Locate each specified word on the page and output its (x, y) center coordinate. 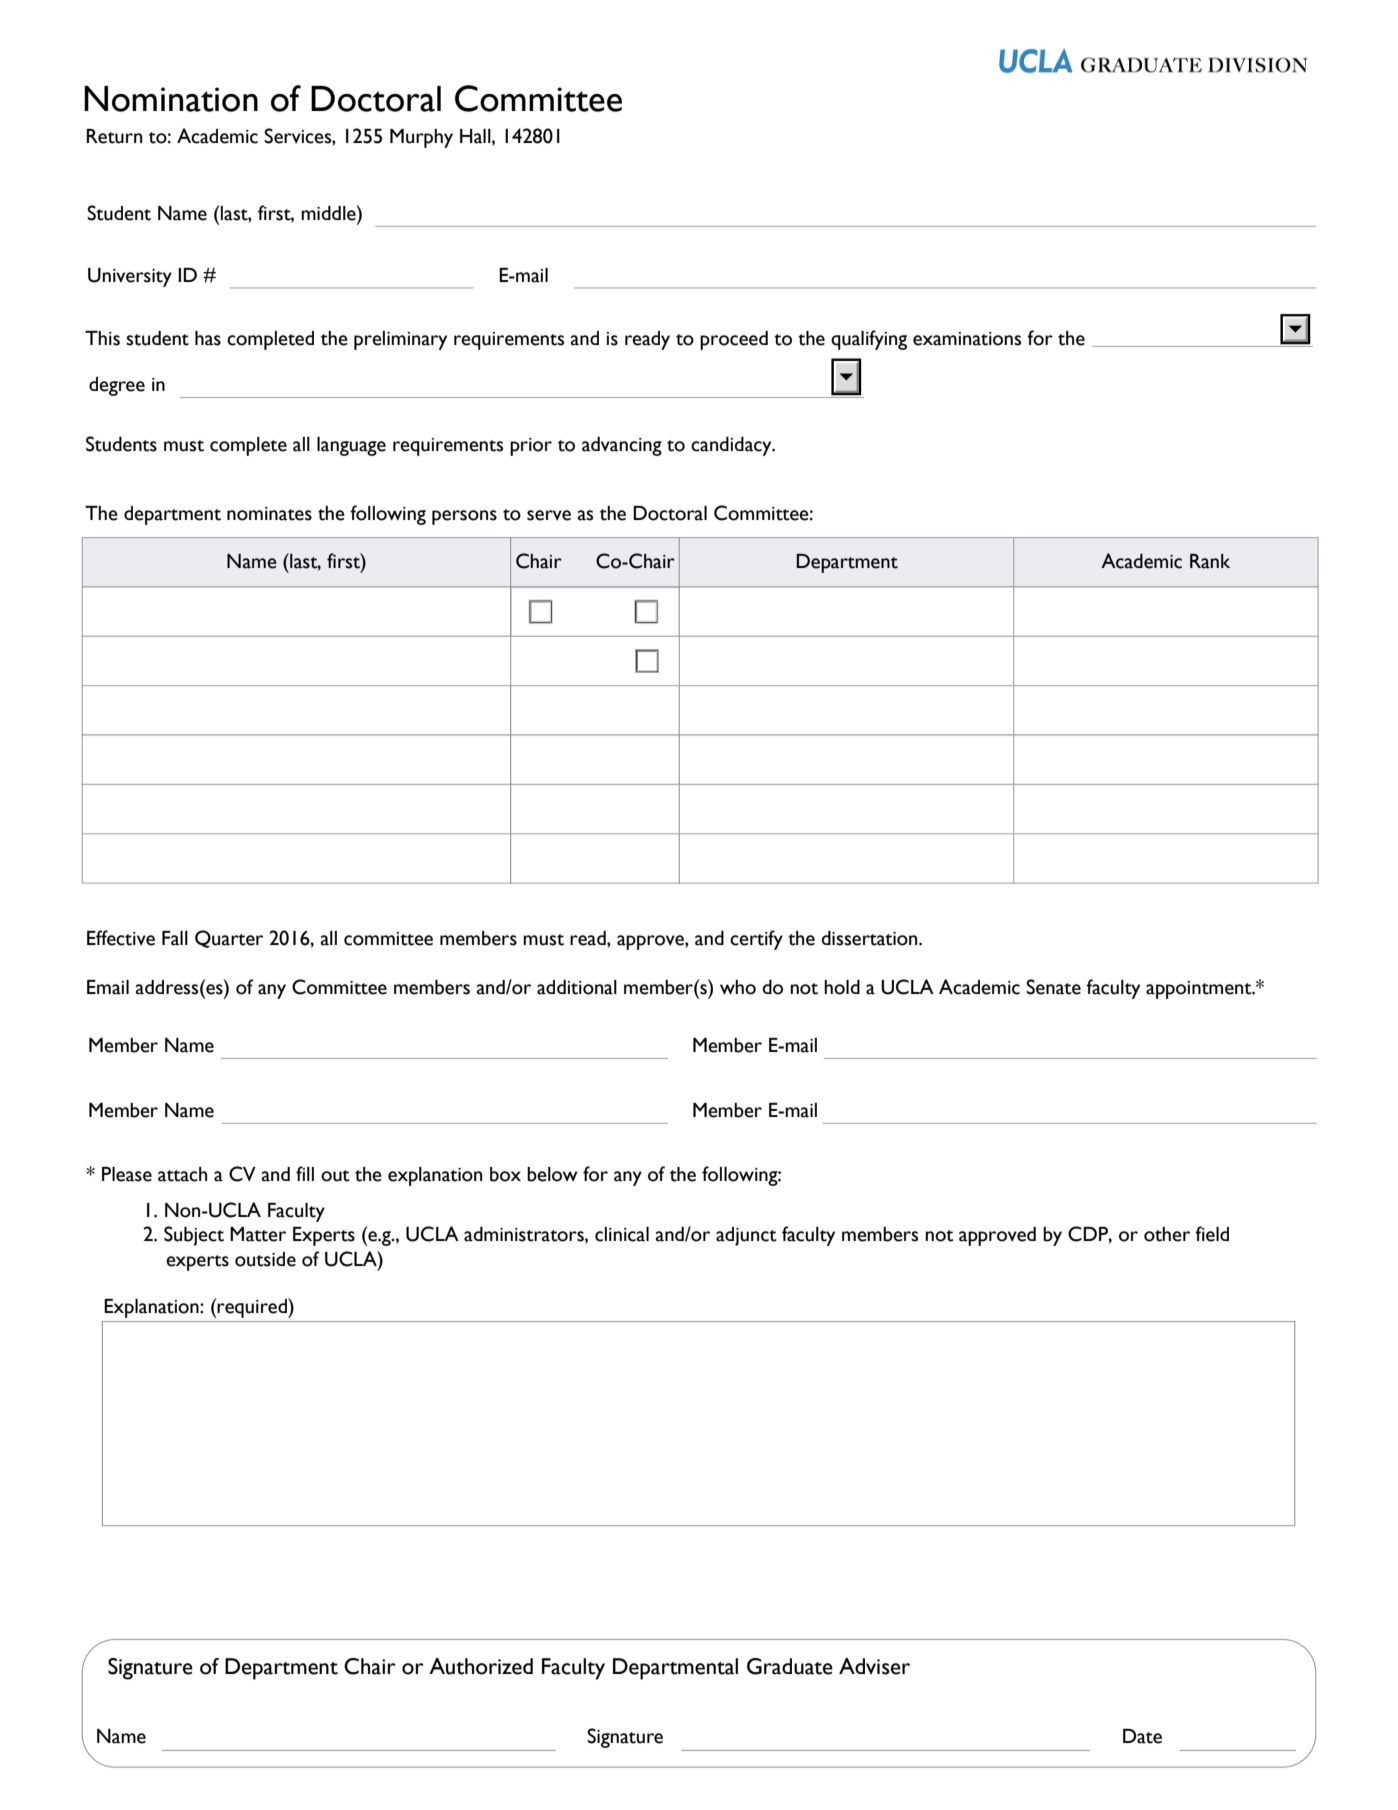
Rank (1210, 561)
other (1167, 1234)
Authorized (481, 1666)
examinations (967, 339)
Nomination (171, 99)
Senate (1053, 987)
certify (756, 940)
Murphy (421, 138)
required (253, 1308)
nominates (269, 514)
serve (549, 515)
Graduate (790, 1666)
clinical (622, 1234)
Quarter (229, 939)
